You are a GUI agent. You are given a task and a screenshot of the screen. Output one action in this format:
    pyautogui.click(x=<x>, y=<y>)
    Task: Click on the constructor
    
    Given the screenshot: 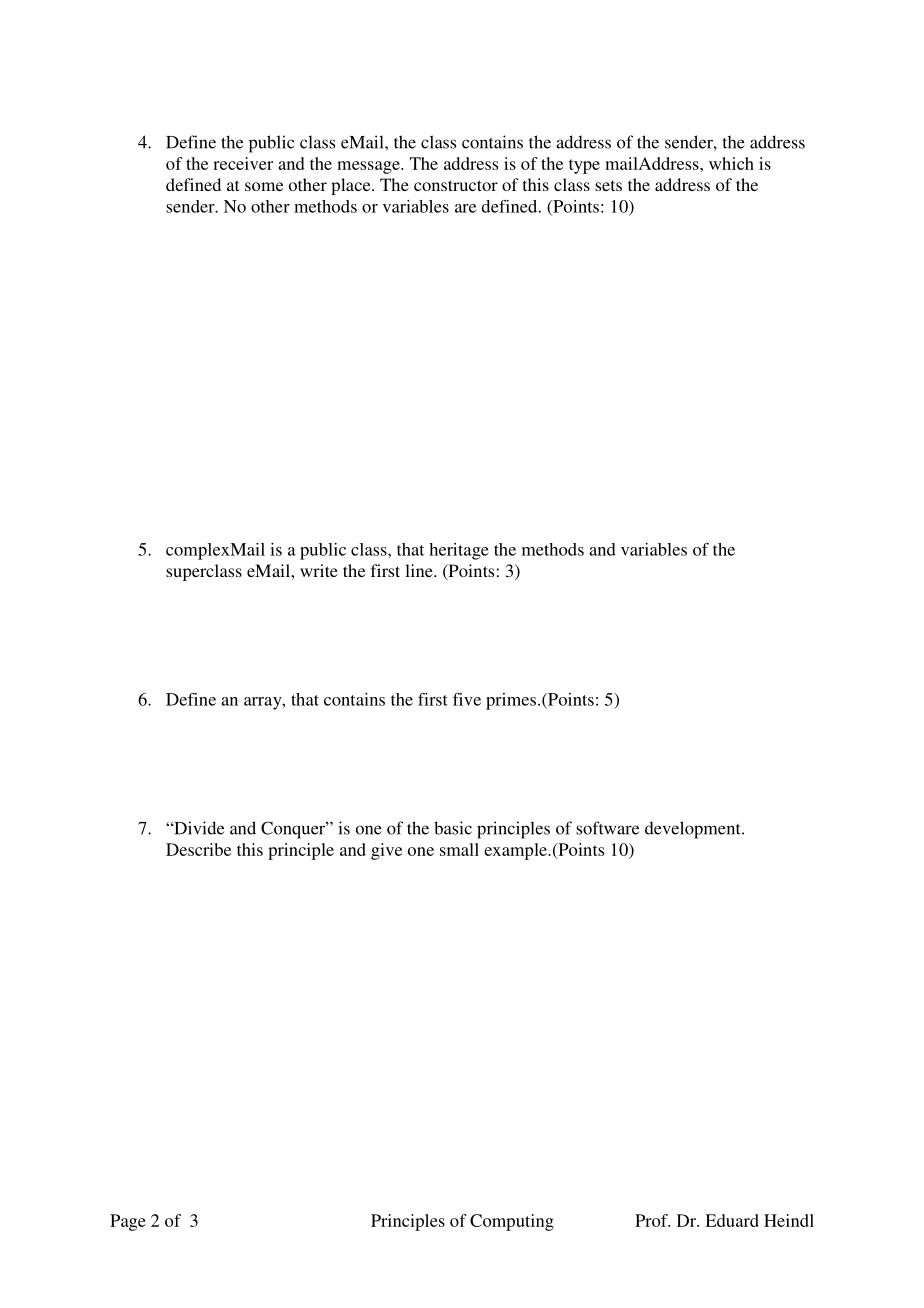 What is the action you would take?
    pyautogui.click(x=456, y=185)
